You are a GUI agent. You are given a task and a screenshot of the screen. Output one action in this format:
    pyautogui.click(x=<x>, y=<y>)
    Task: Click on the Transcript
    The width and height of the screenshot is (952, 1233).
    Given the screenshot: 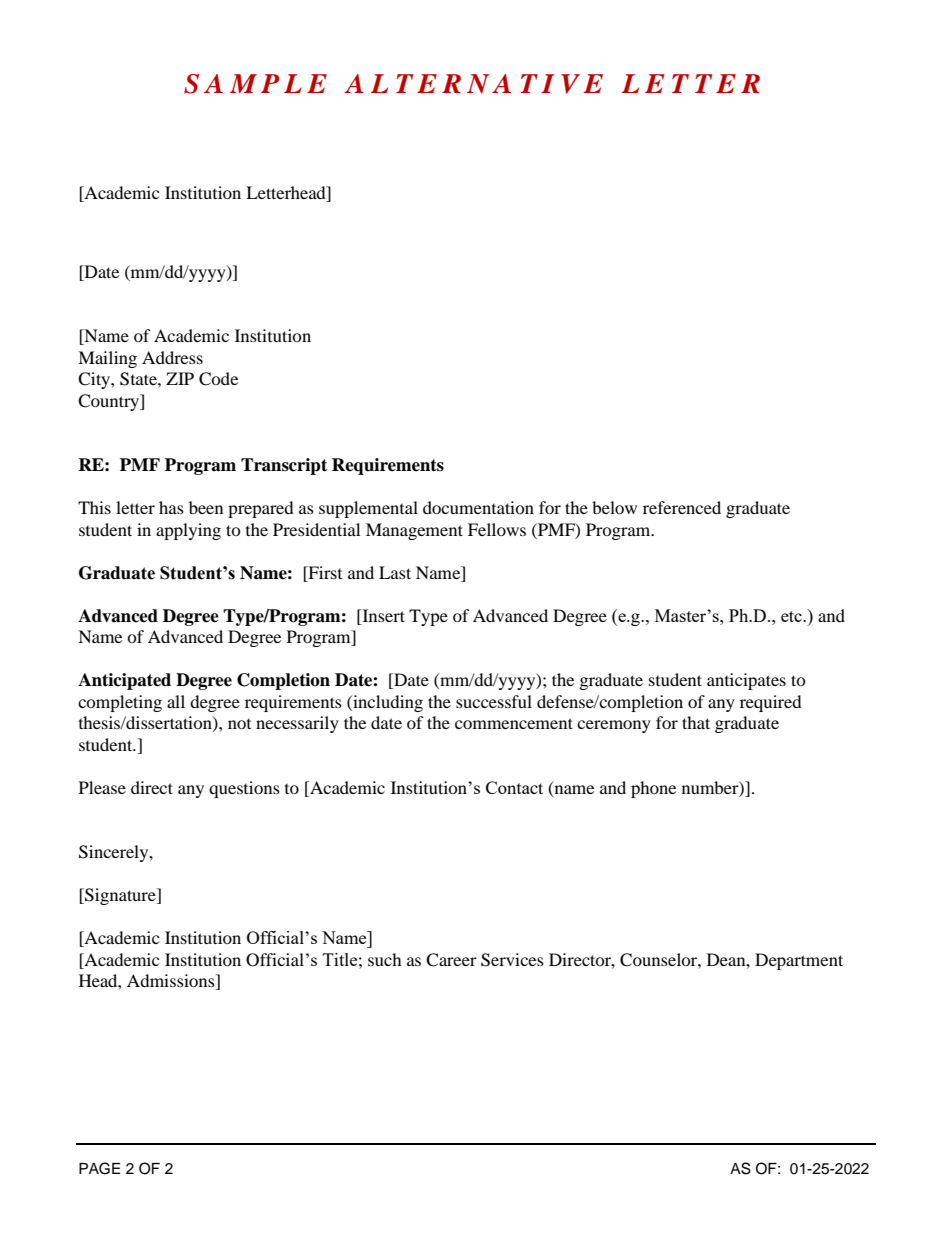 What is the action you would take?
    pyautogui.click(x=284, y=466)
